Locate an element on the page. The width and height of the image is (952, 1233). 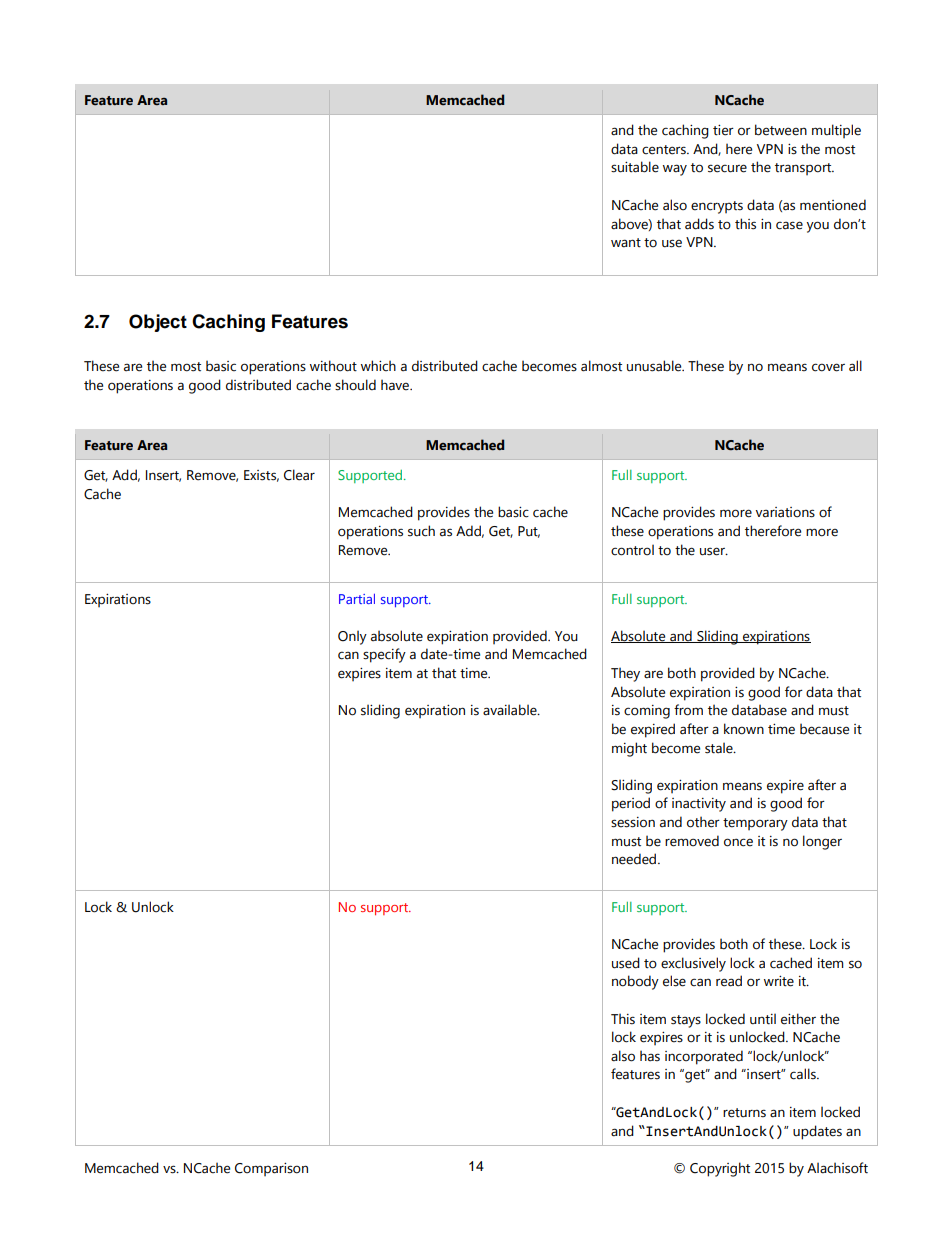
period is located at coordinates (631, 804).
